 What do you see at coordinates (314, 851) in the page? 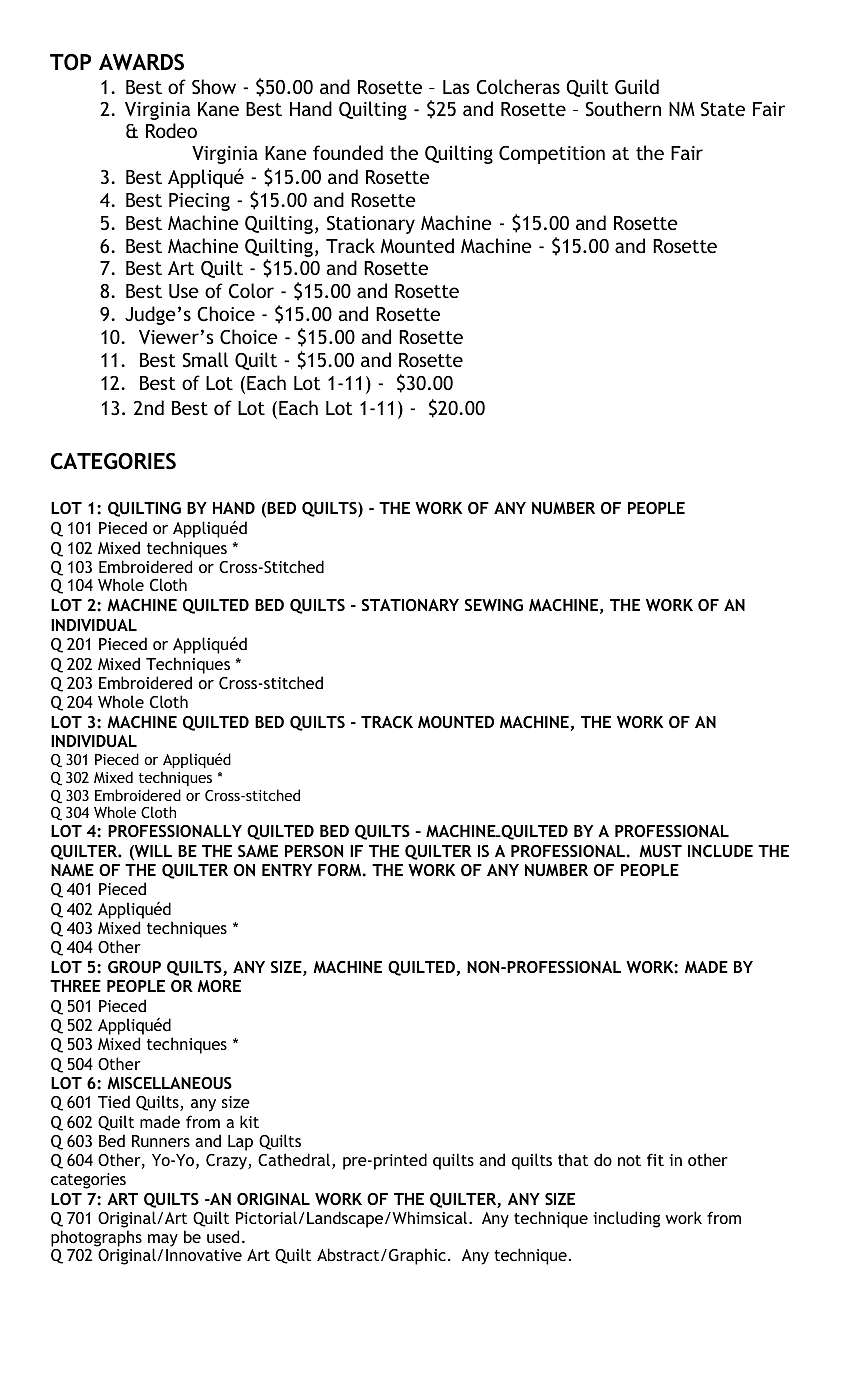
I see `PERSON` at bounding box center [314, 851].
